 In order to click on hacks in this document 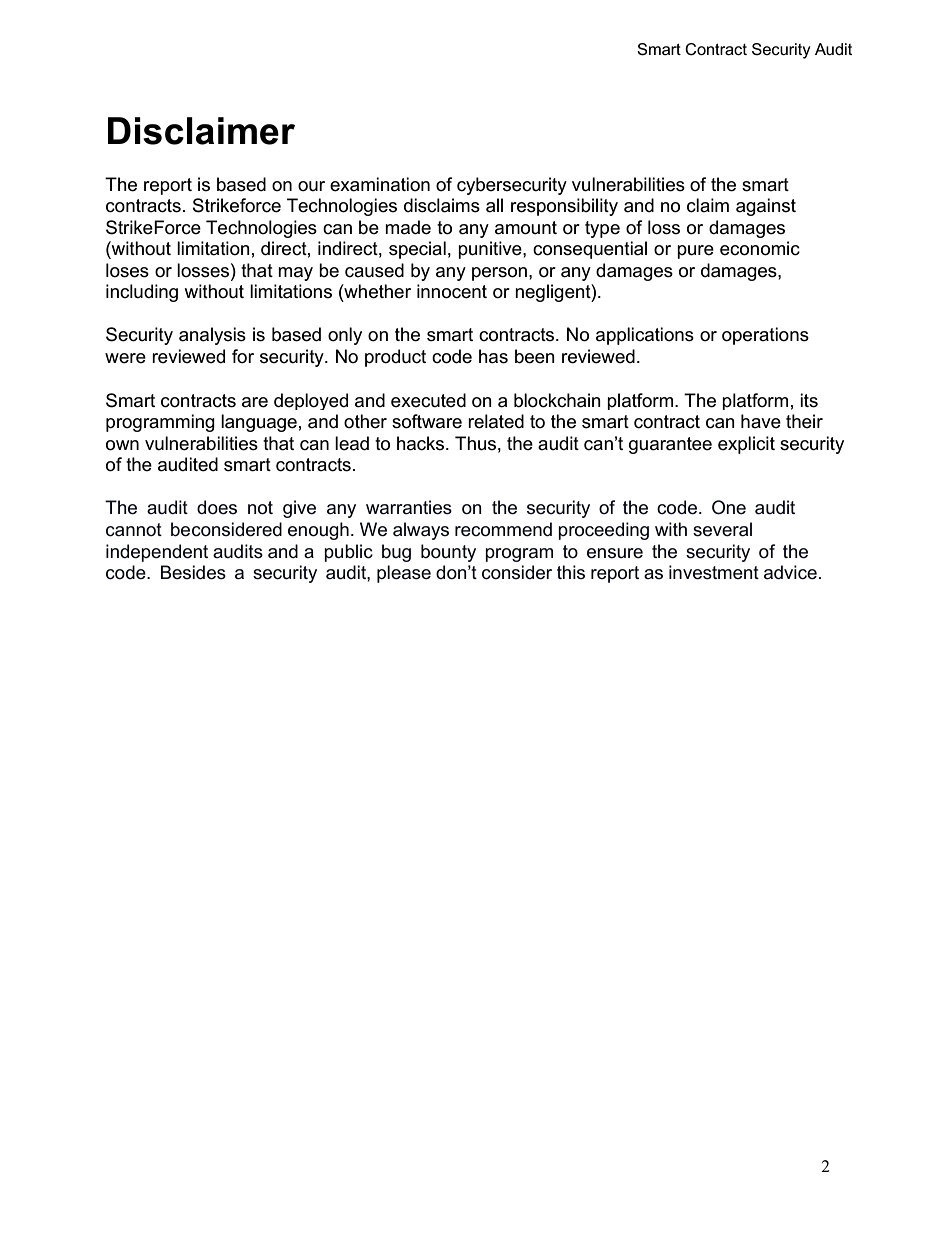, I will do `click(422, 443)`.
